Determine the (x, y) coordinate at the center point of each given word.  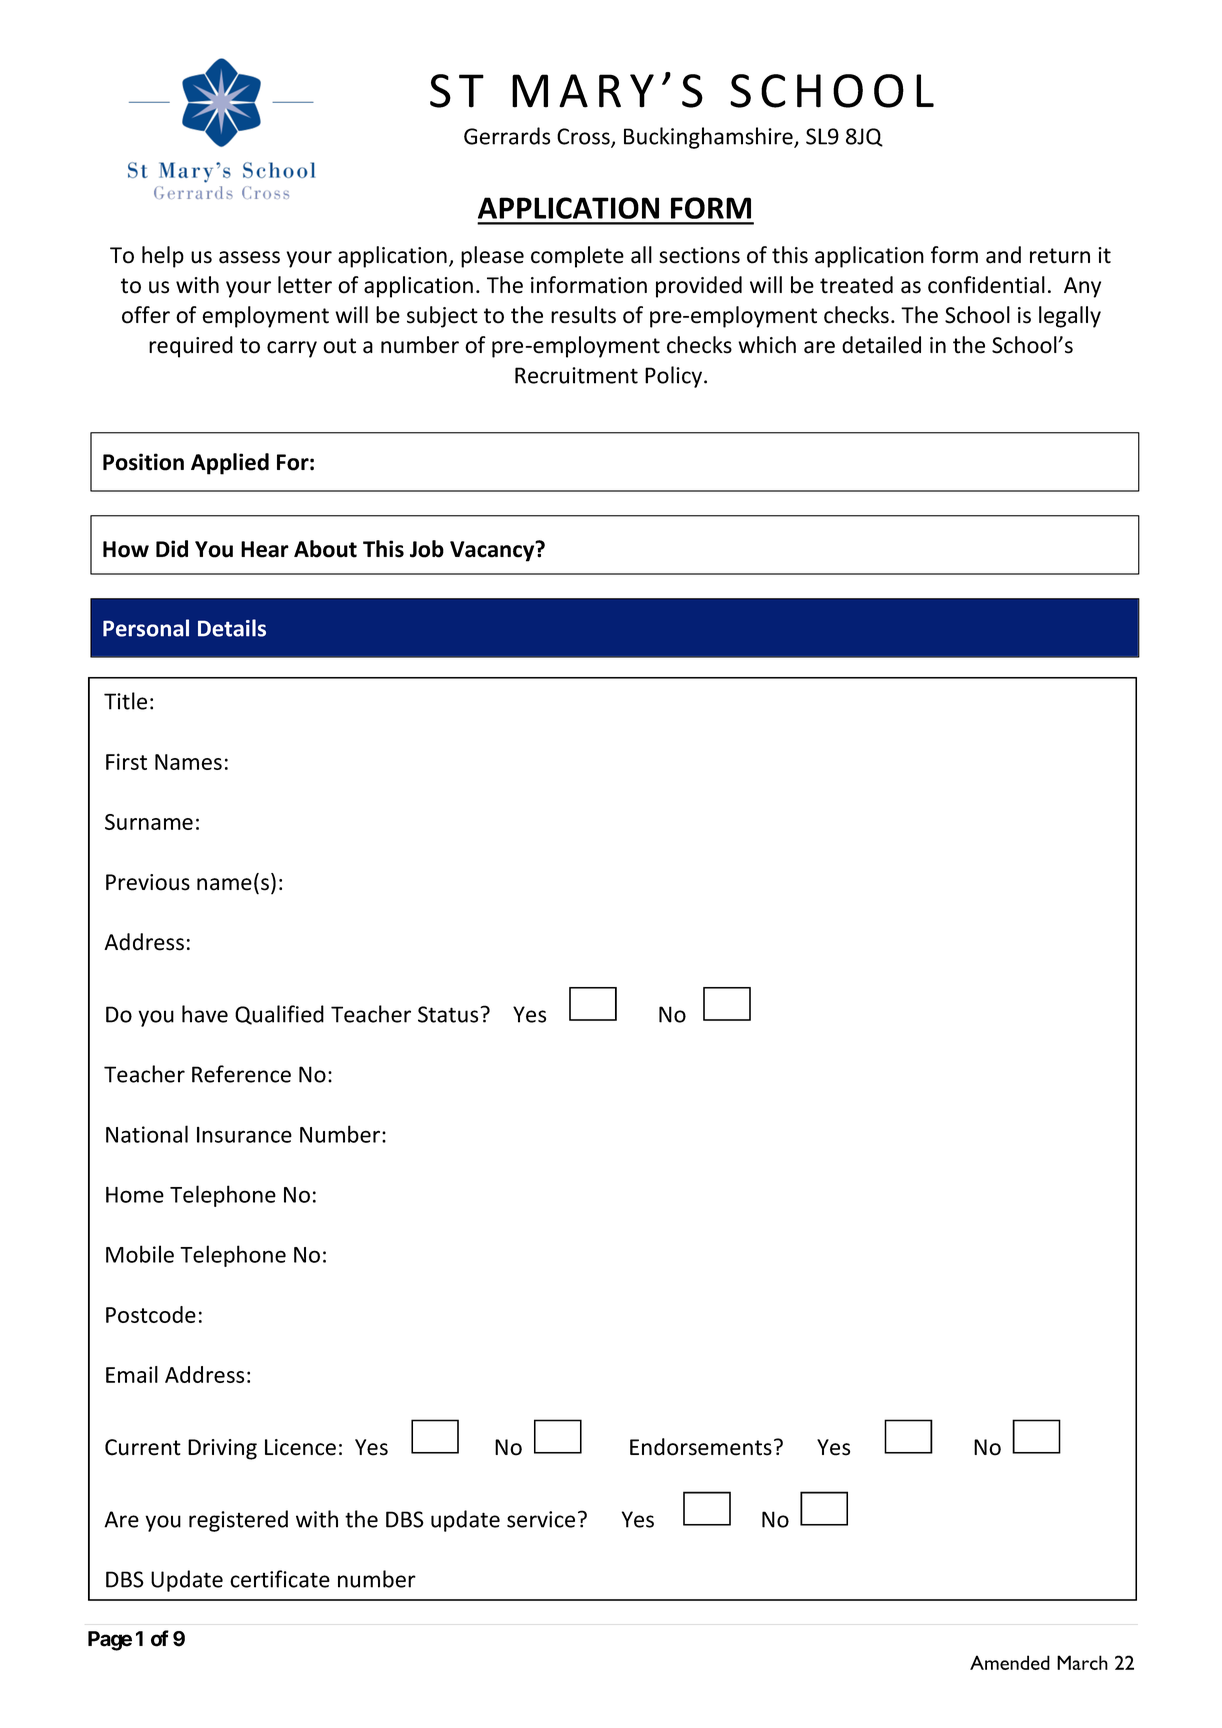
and (1003, 255)
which (767, 345)
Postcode (151, 1314)
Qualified (279, 1015)
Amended (1010, 1662)
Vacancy (493, 551)
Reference (241, 1074)
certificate (280, 1579)
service (541, 1519)
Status (449, 1014)
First (126, 761)
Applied (230, 464)
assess (249, 257)
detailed (881, 345)
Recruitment (576, 375)
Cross (584, 137)
